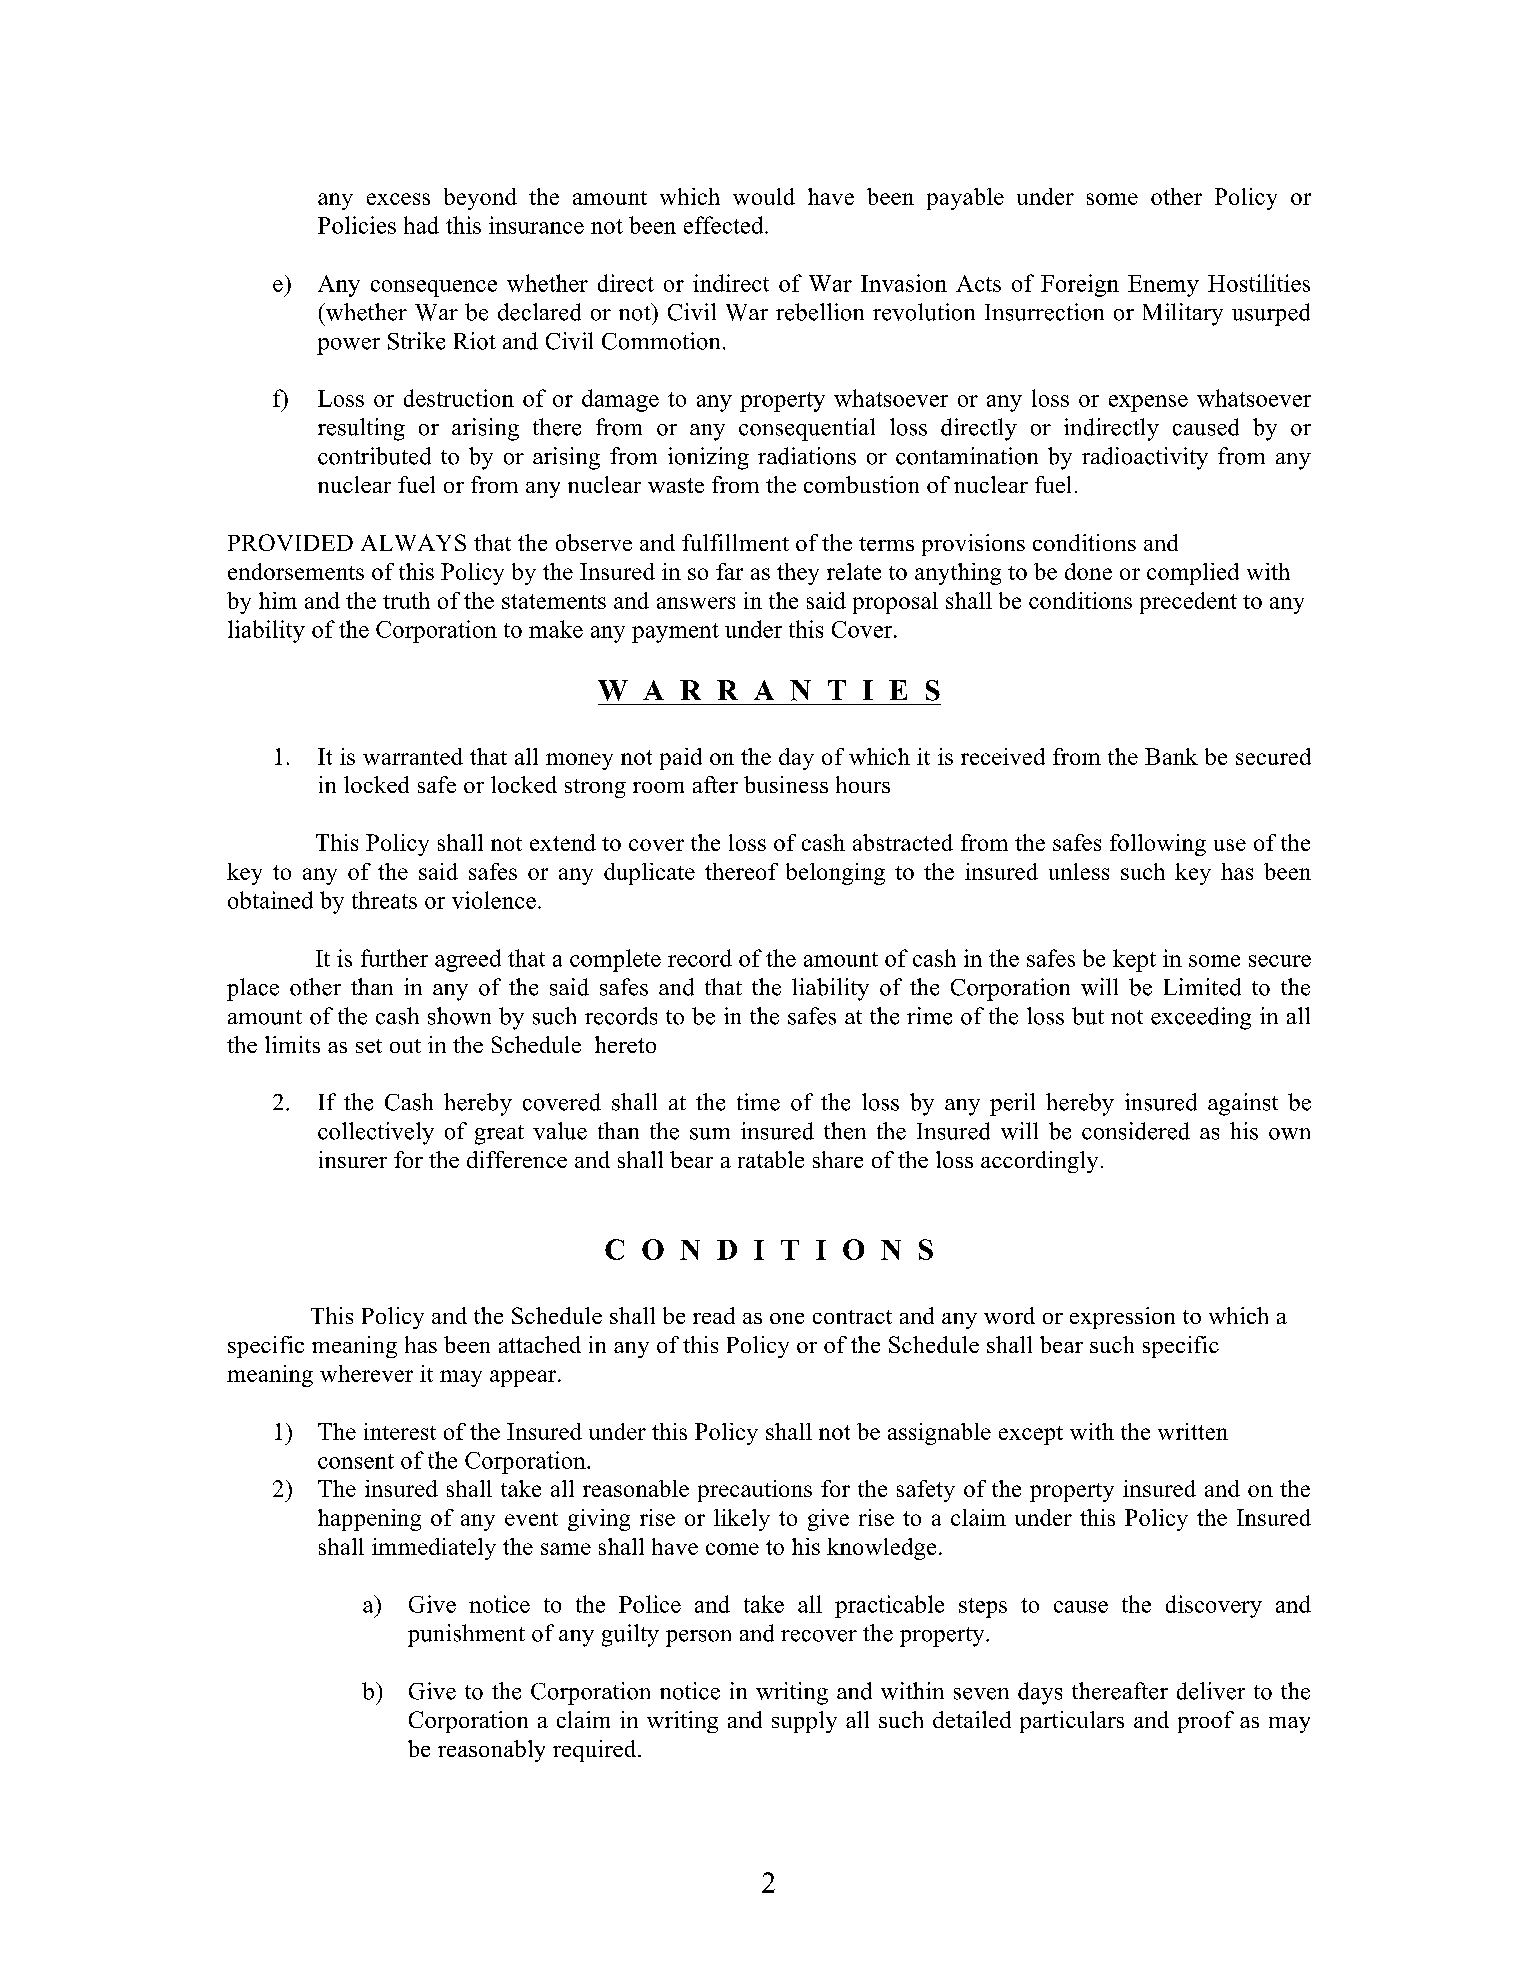 This screenshot has height=1987, width=1536. What do you see at coordinates (786, 784) in the screenshot?
I see `business` at bounding box center [786, 784].
